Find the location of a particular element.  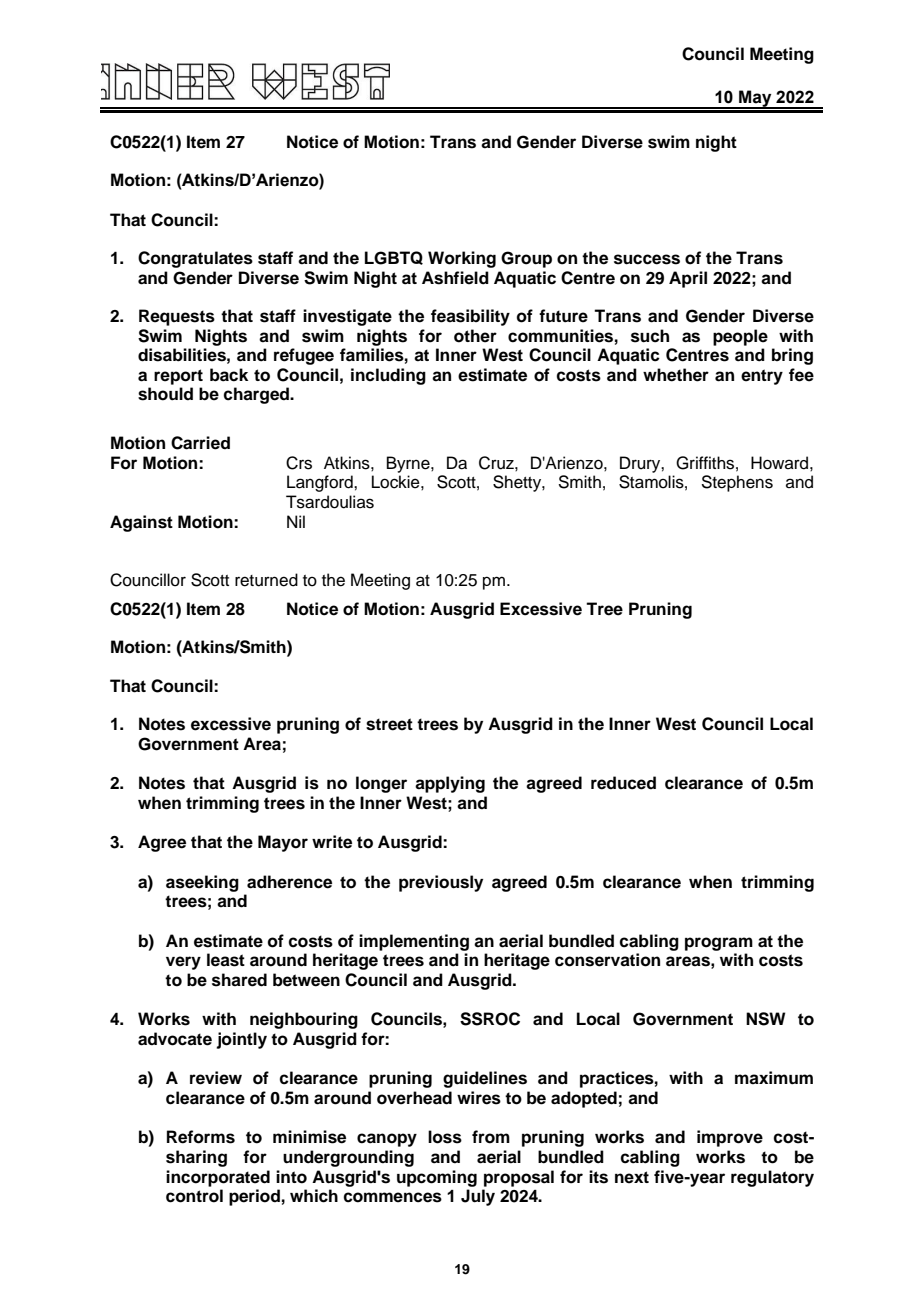

Congratulates is located at coordinates (195, 259).
